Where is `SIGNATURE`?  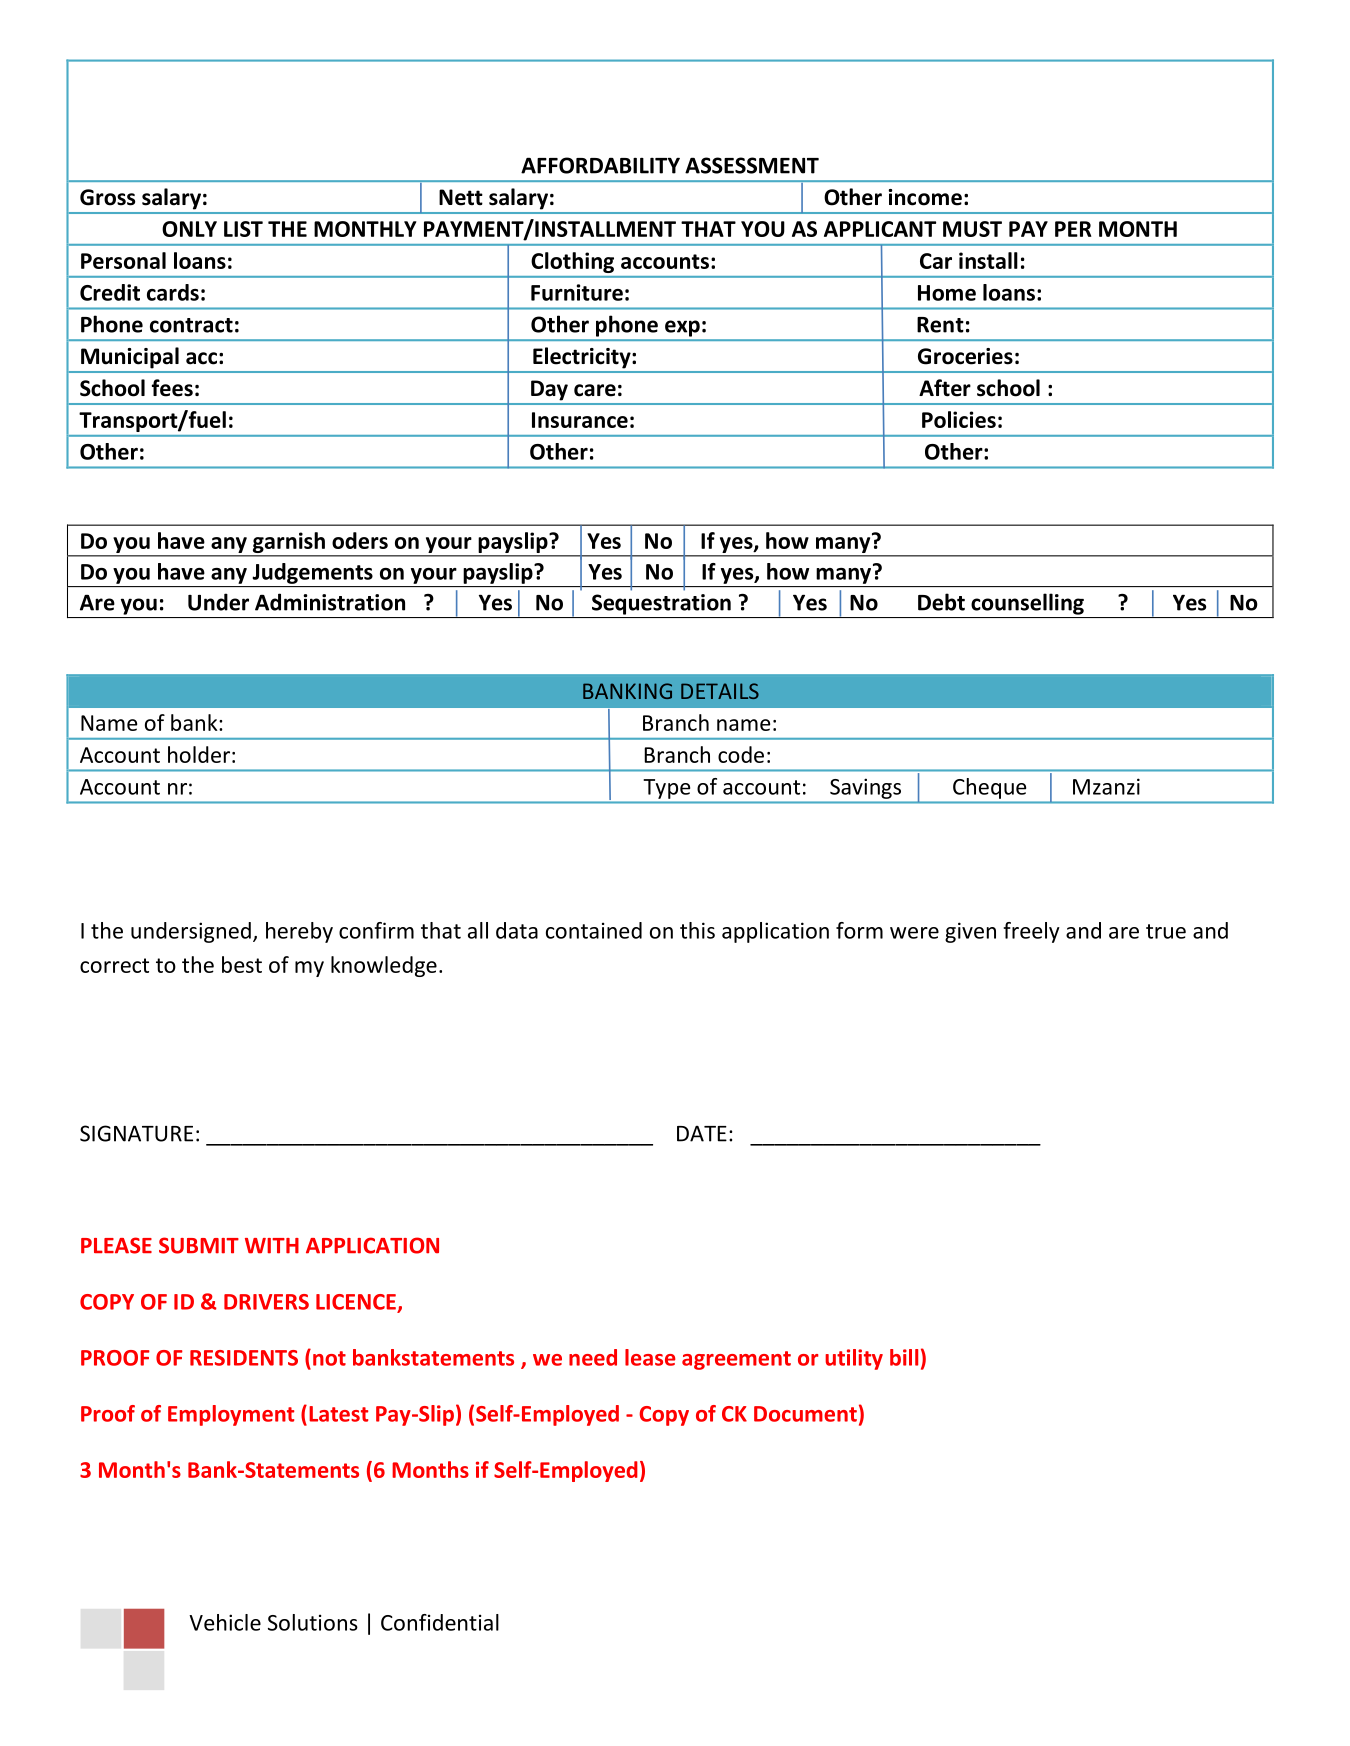 SIGNATURE is located at coordinates (136, 1133).
